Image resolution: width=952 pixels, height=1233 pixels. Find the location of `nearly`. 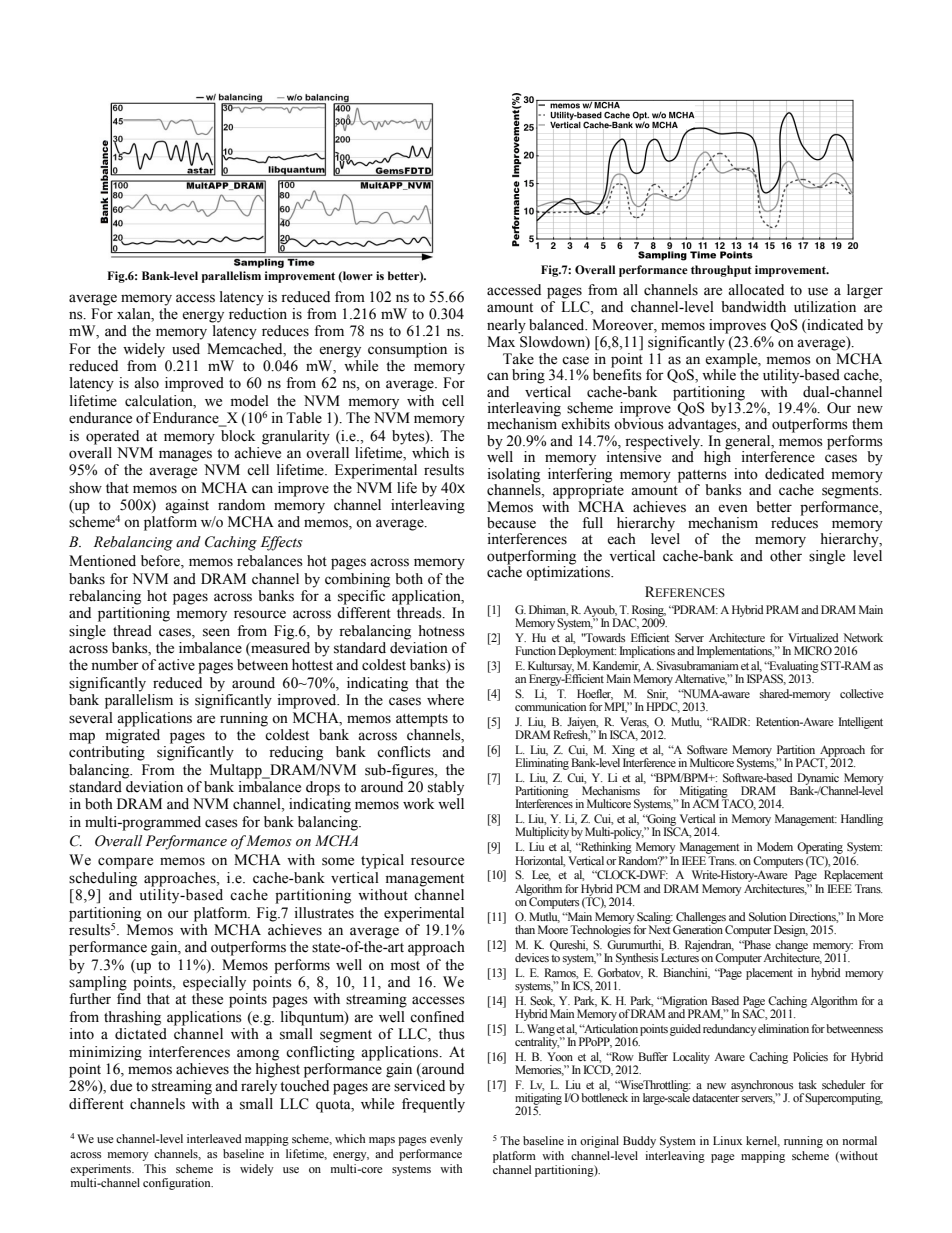

nearly is located at coordinates (506, 326).
